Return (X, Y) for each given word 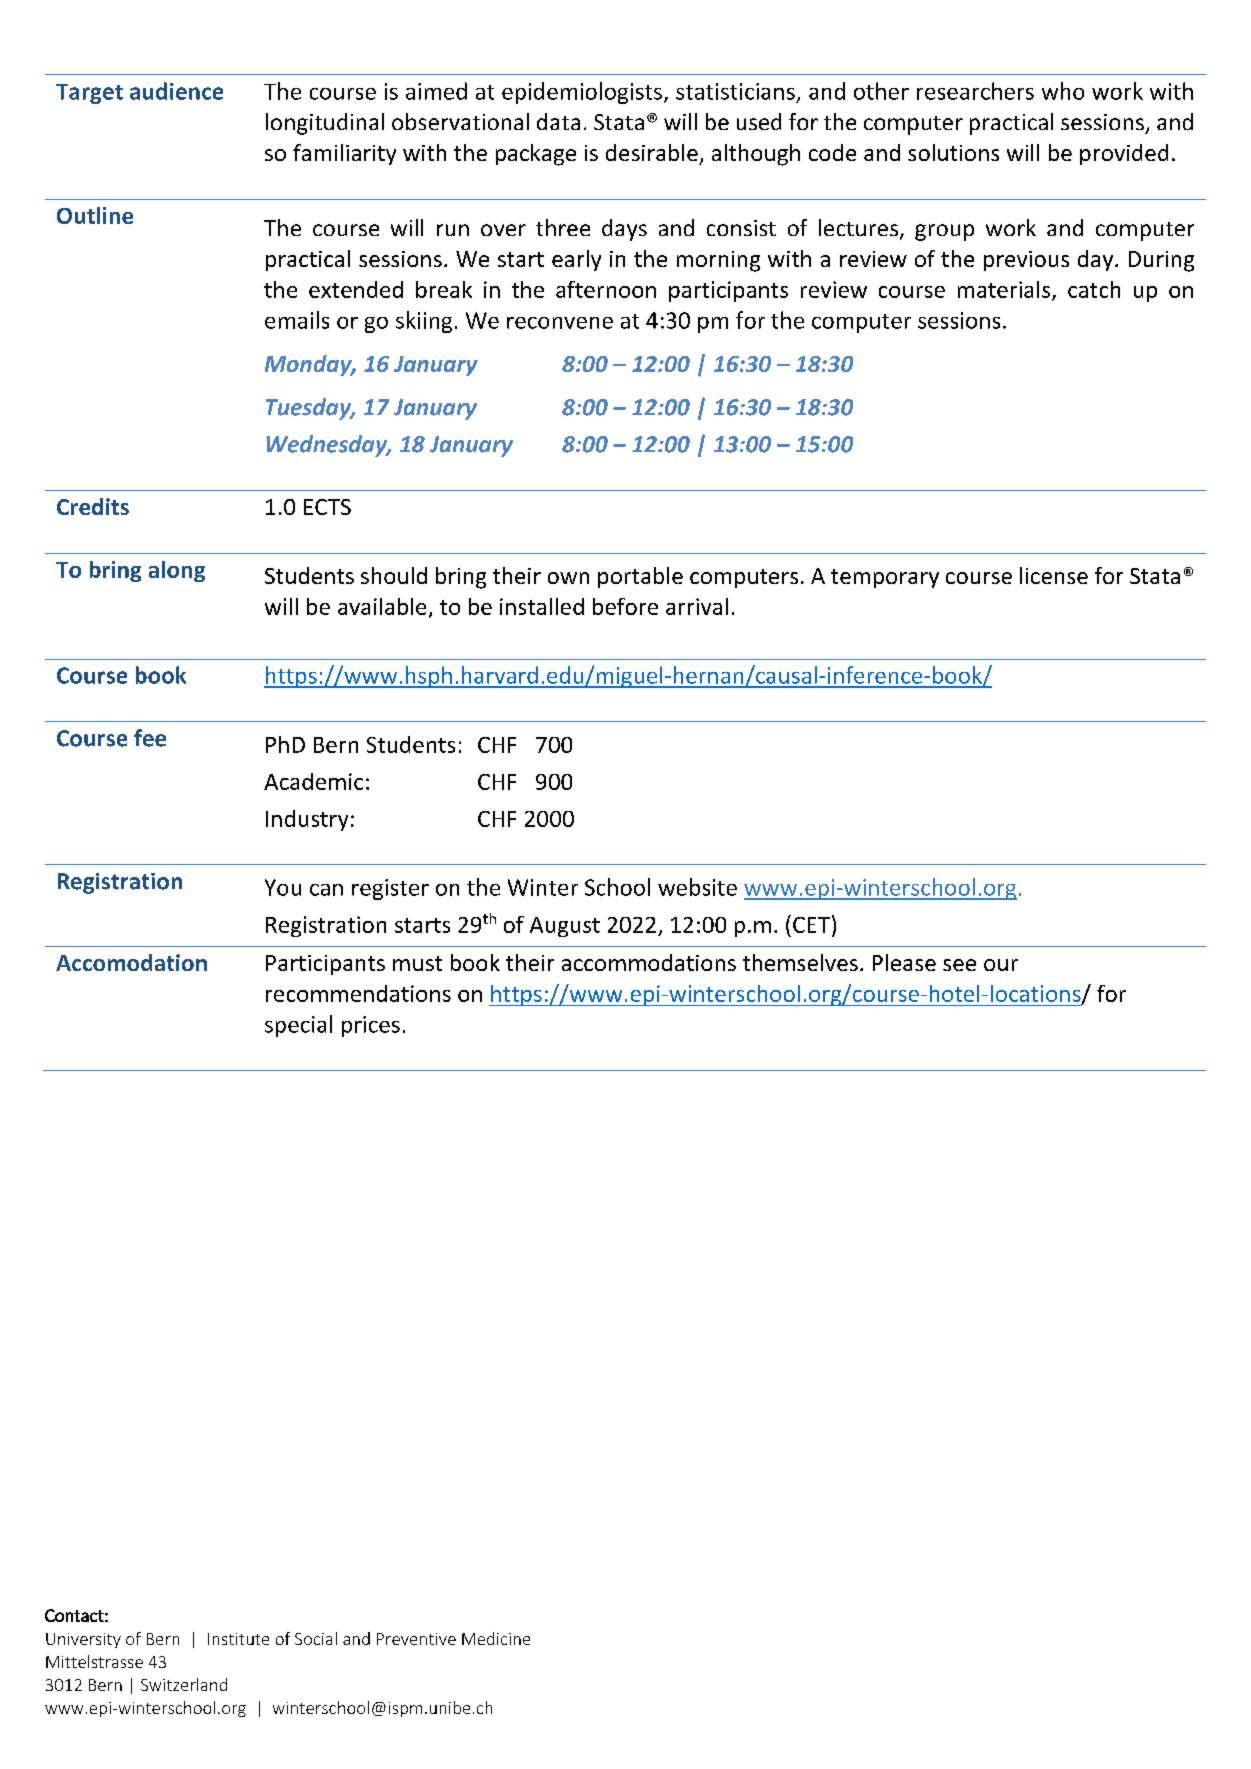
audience (176, 91)
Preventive (416, 1639)
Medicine (496, 1638)
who (1063, 91)
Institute (238, 1639)
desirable (652, 152)
